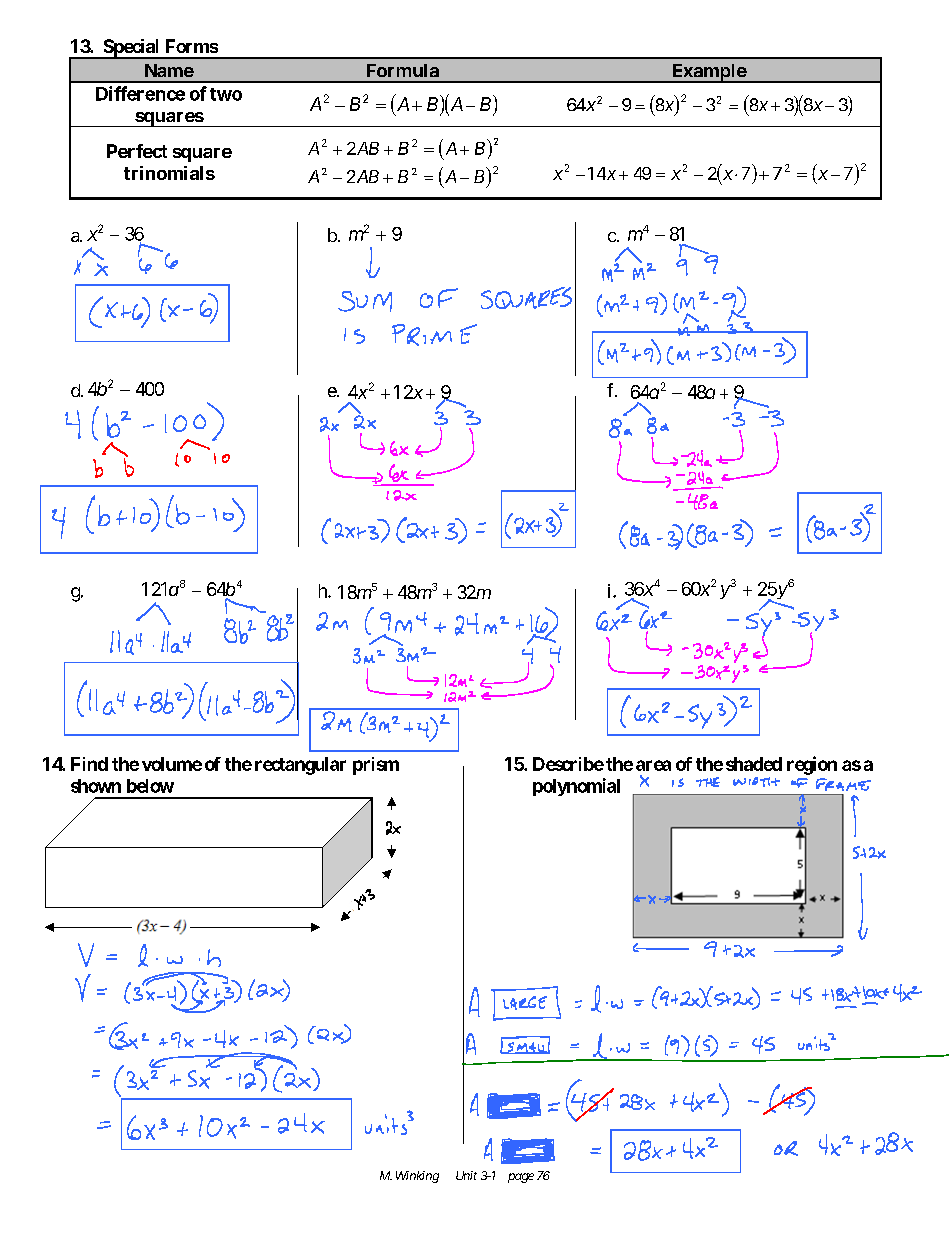  I want to click on Unit, so click(466, 1175).
